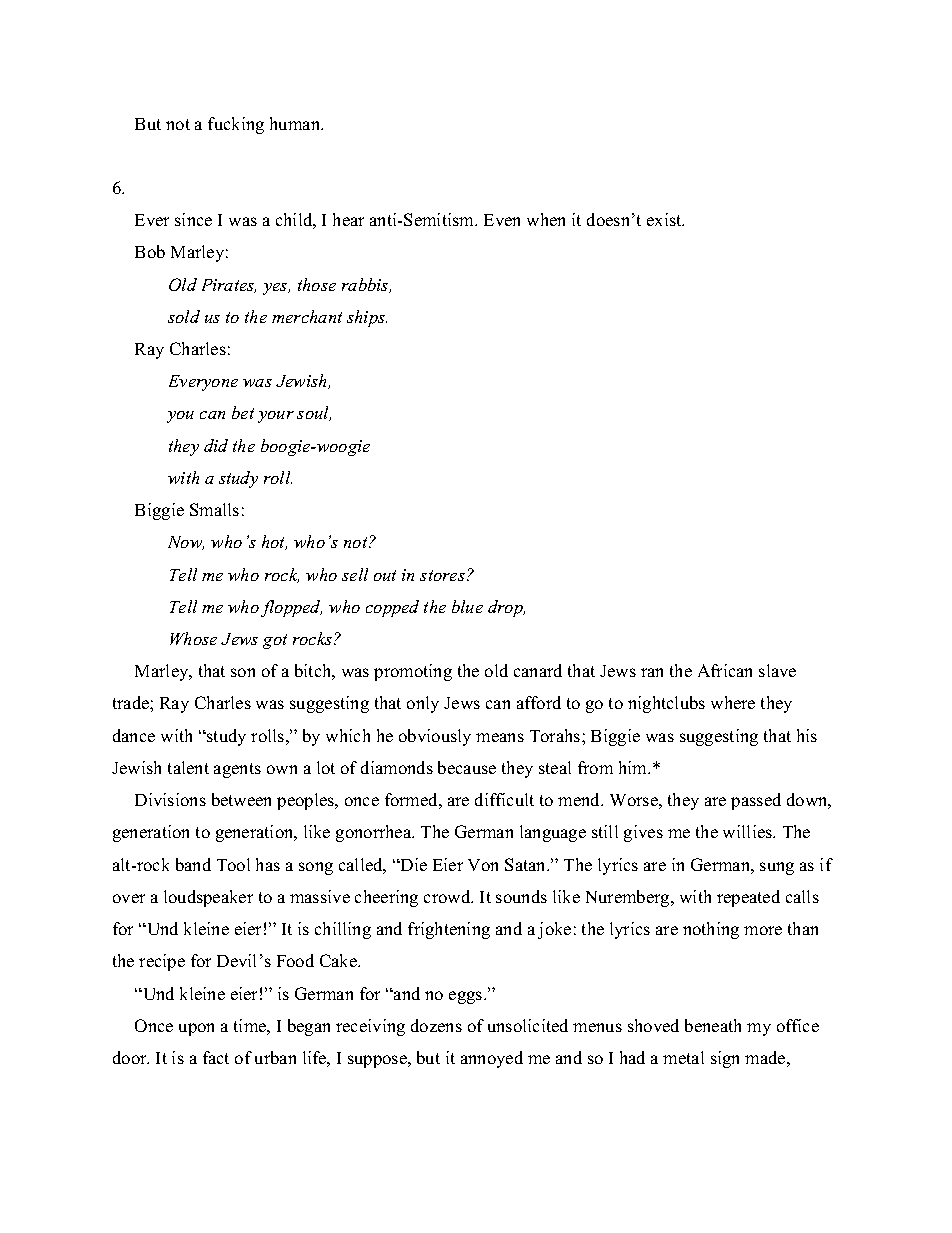 Image resolution: width=952 pixels, height=1233 pixels. I want to click on when, so click(546, 219).
